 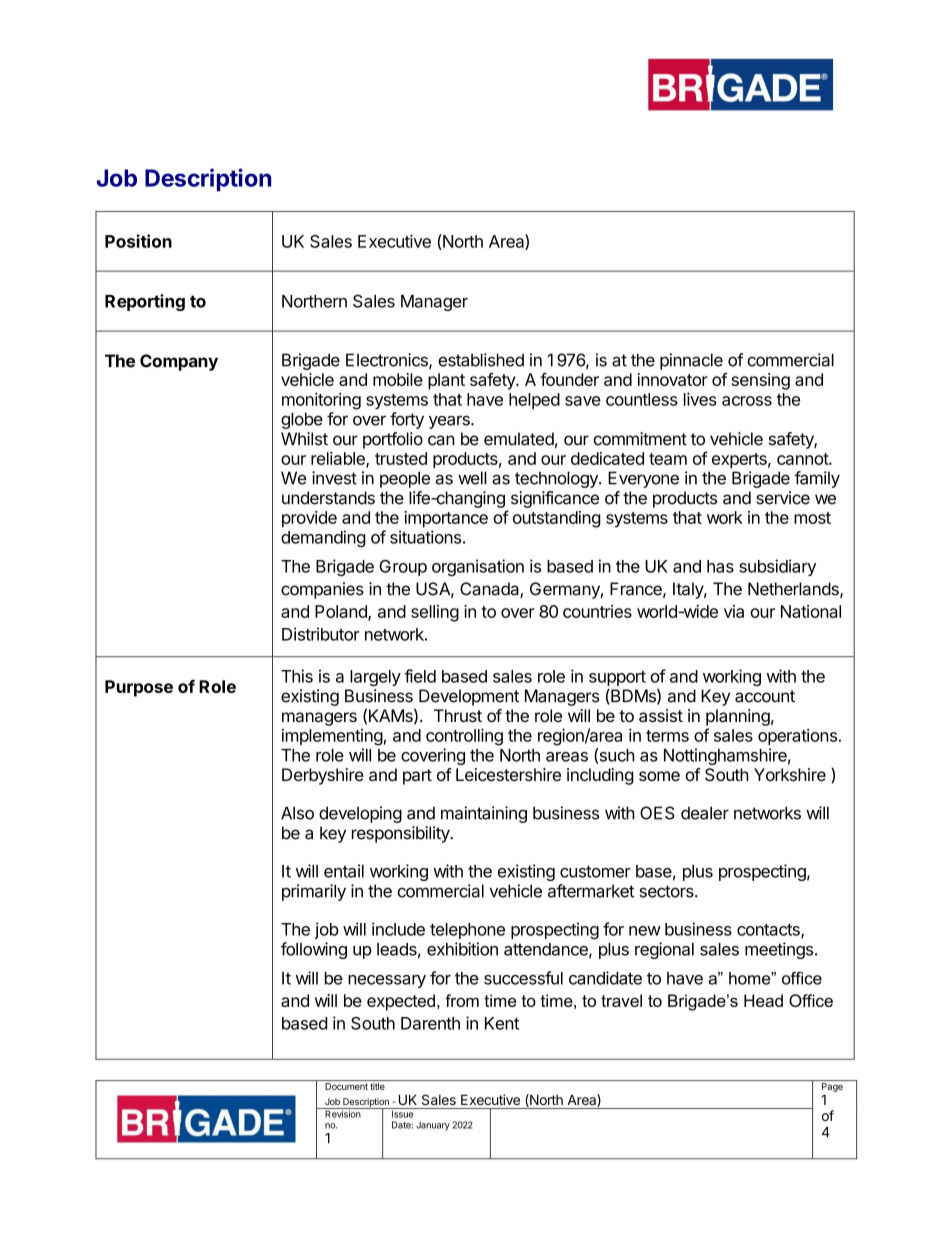 What do you see at coordinates (297, 676) in the image?
I see `This` at bounding box center [297, 676].
